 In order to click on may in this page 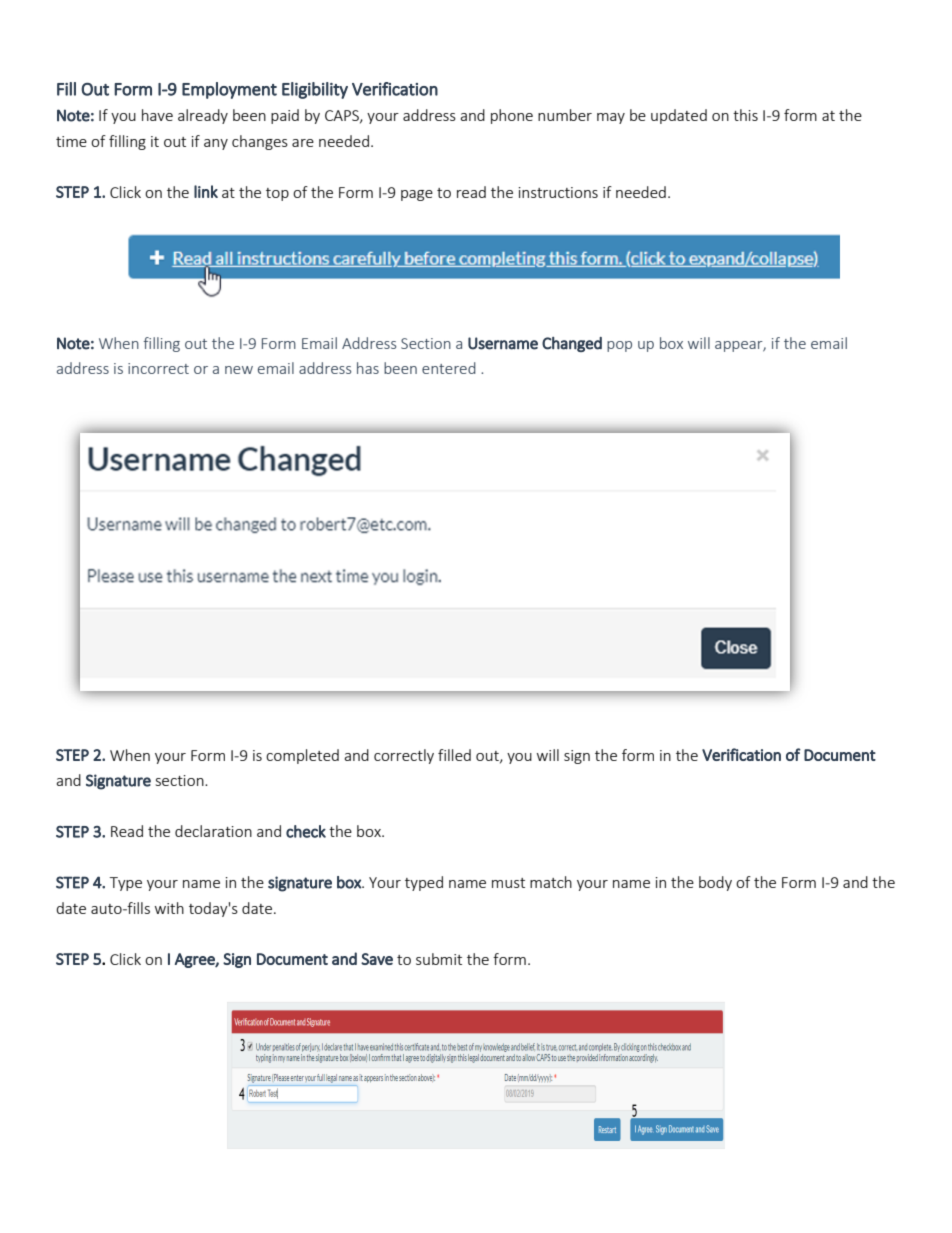, I will do `click(611, 118)`.
